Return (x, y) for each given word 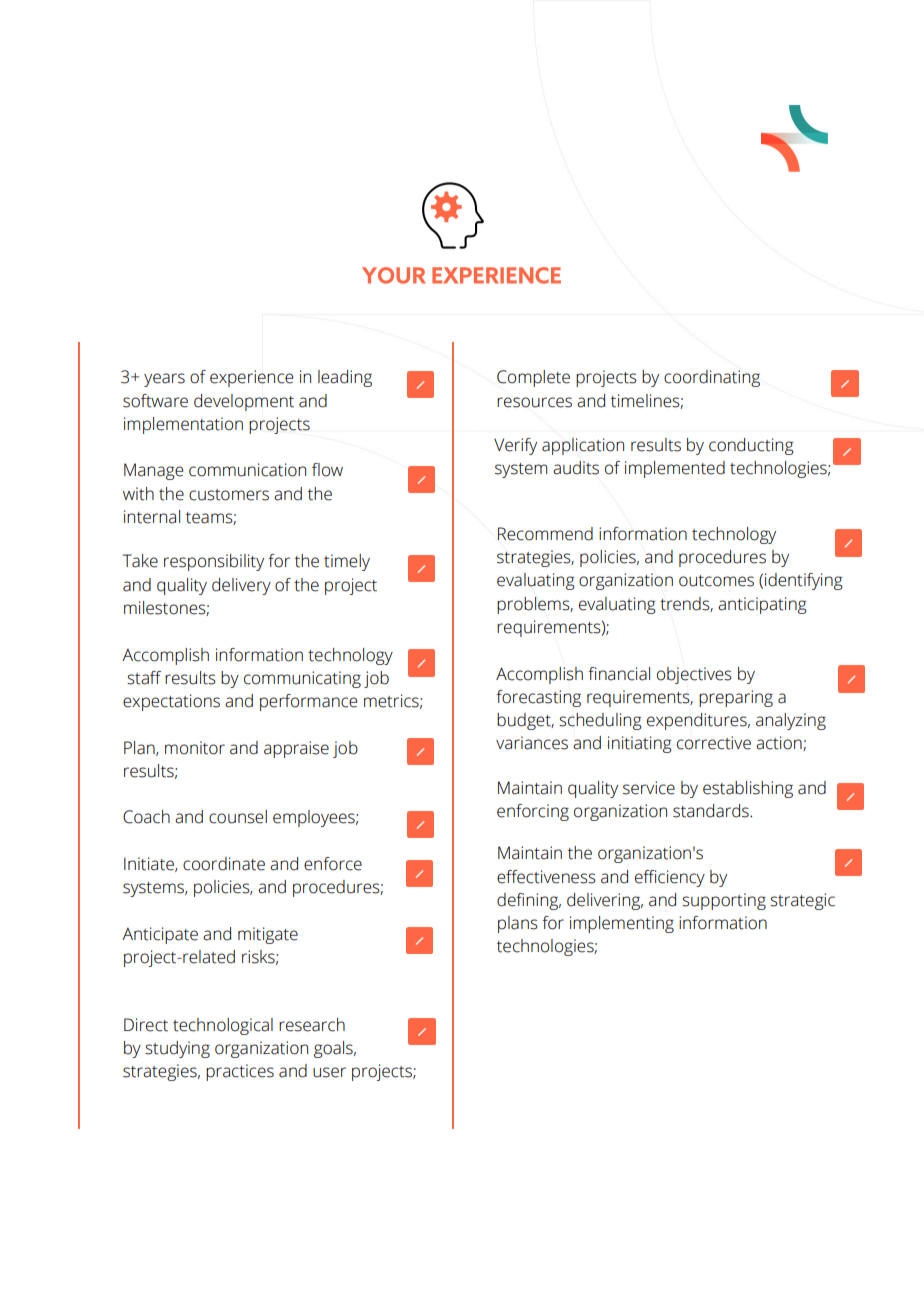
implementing (622, 924)
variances (532, 743)
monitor (195, 748)
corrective (714, 743)
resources (534, 402)
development (244, 402)
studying (177, 1049)
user (329, 1072)
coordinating (712, 378)
